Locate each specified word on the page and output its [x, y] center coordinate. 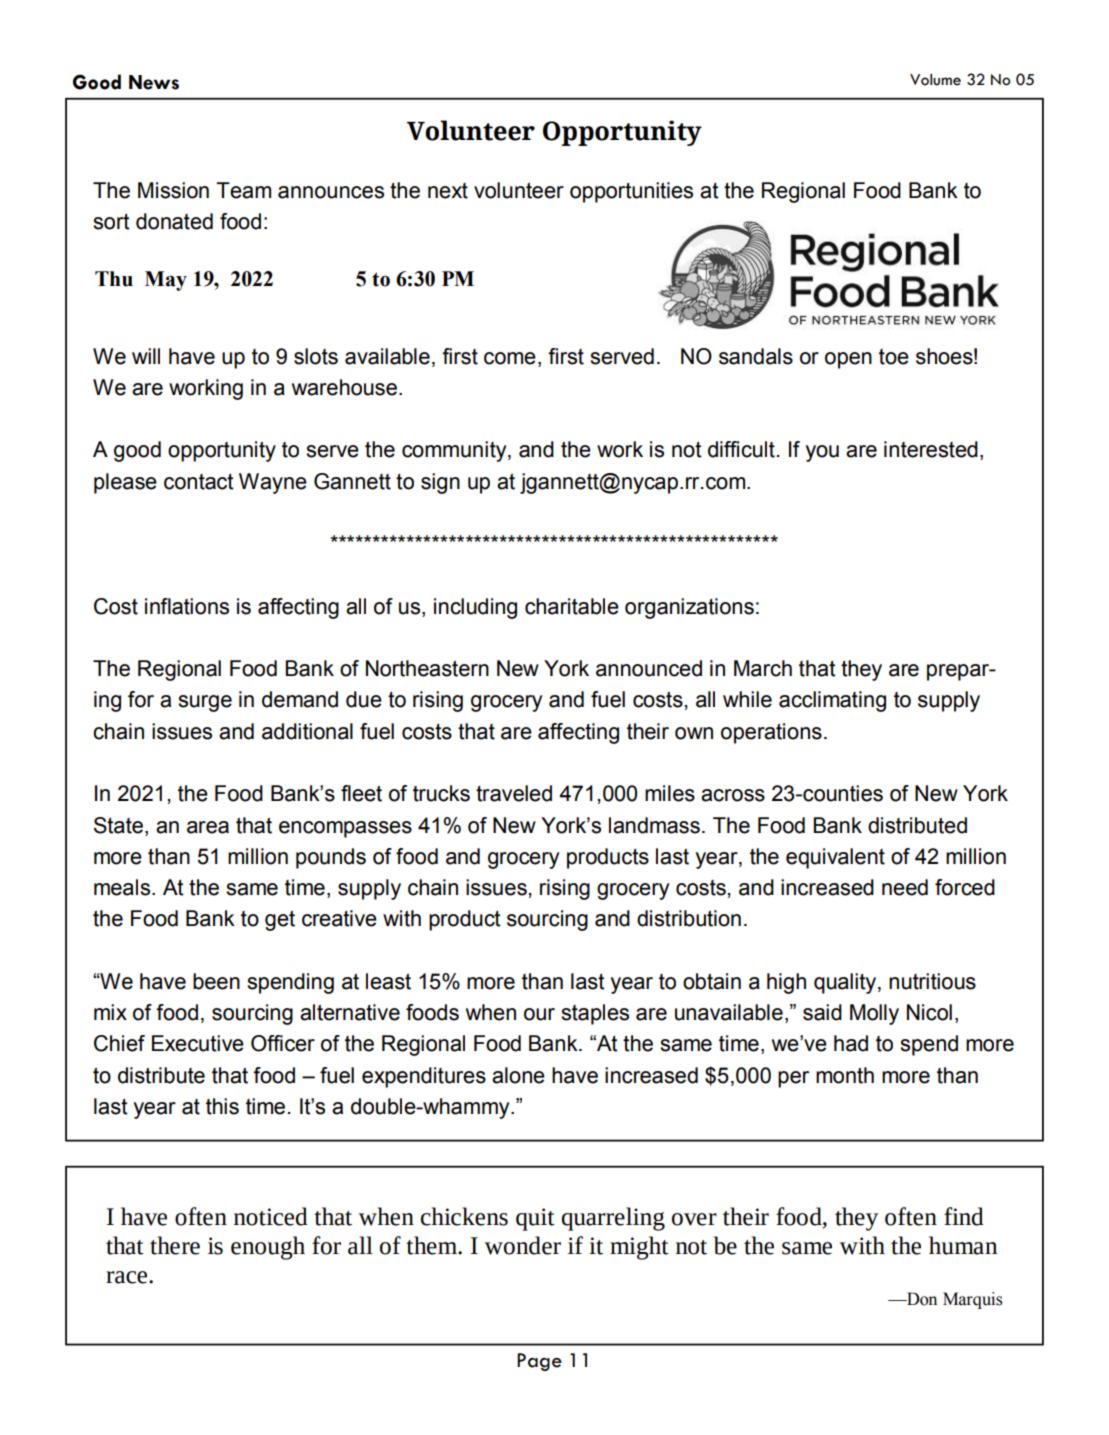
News [154, 82]
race [128, 1277]
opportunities [631, 192]
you [822, 453]
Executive [198, 1043]
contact [199, 482]
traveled [514, 793]
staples [595, 1014]
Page [539, 1362]
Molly [874, 1014]
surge [205, 703]
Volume [935, 80]
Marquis [973, 1300]
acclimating [832, 701]
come [510, 358]
